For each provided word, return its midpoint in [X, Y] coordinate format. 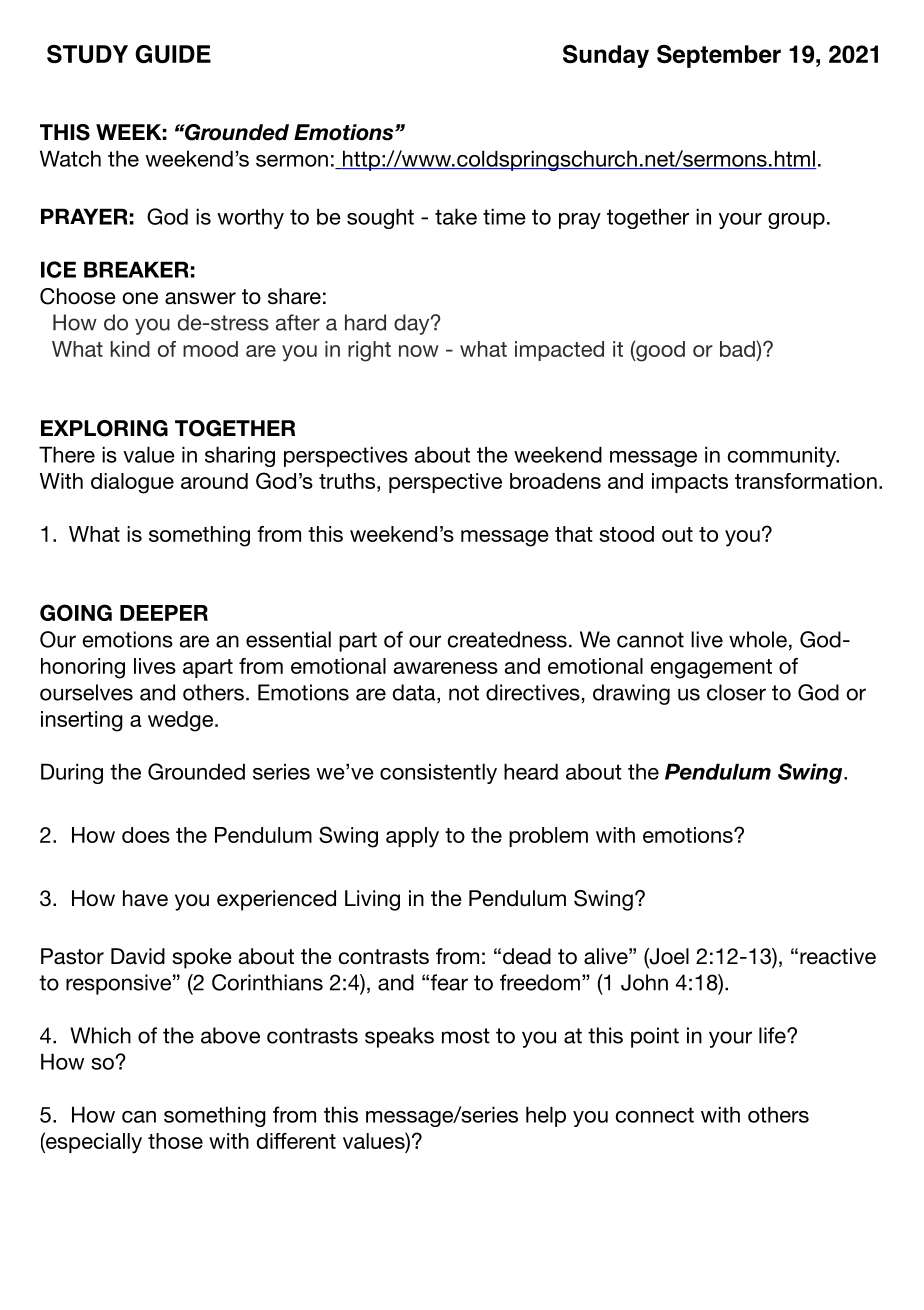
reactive [838, 956]
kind [130, 349]
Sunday [606, 56]
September [719, 56]
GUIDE [173, 54]
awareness [446, 668]
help [546, 1116]
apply [412, 837]
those [175, 1141]
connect [655, 1115]
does [146, 835]
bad [738, 349]
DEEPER [164, 613]
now [419, 351]
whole [758, 639]
